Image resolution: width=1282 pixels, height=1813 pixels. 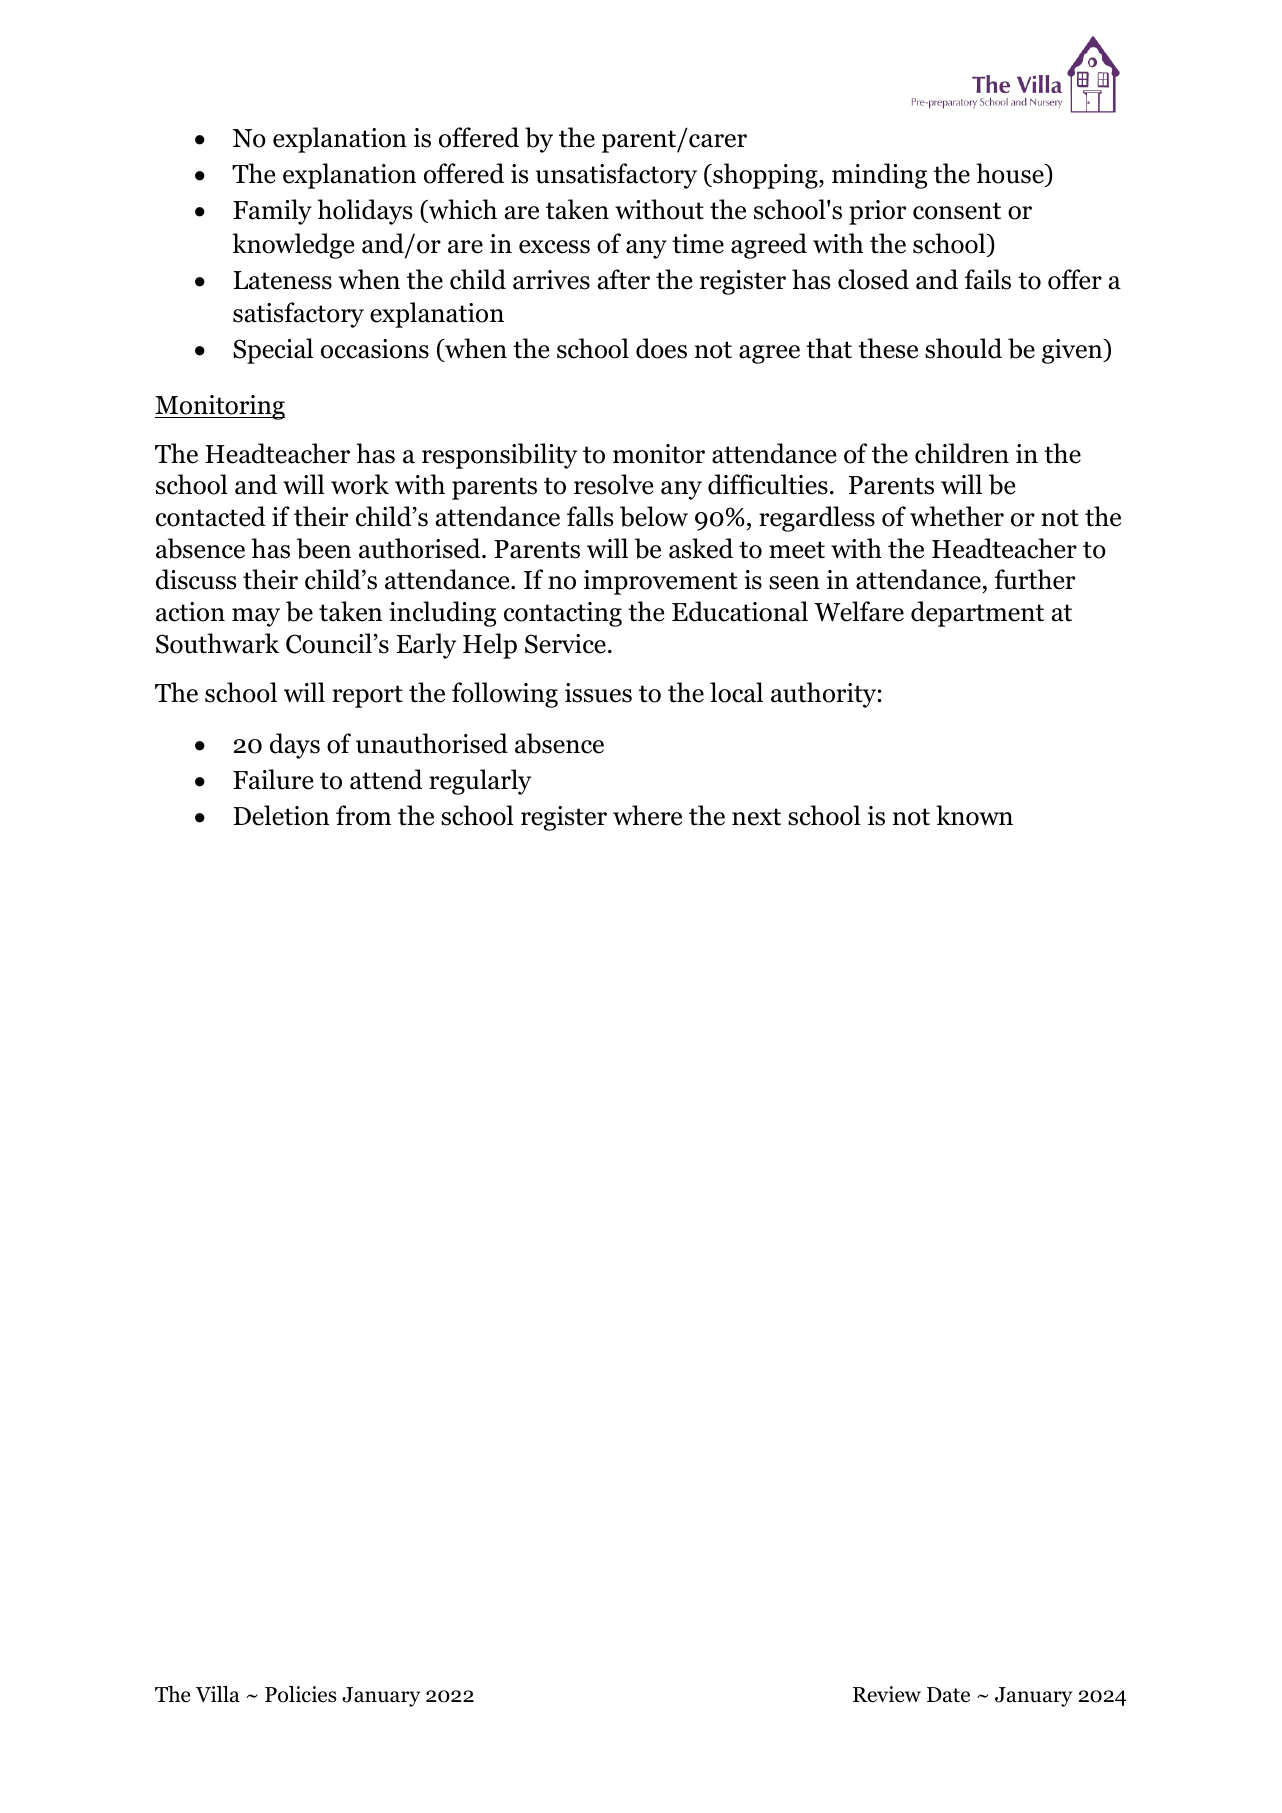 I want to click on where, so click(x=647, y=815).
